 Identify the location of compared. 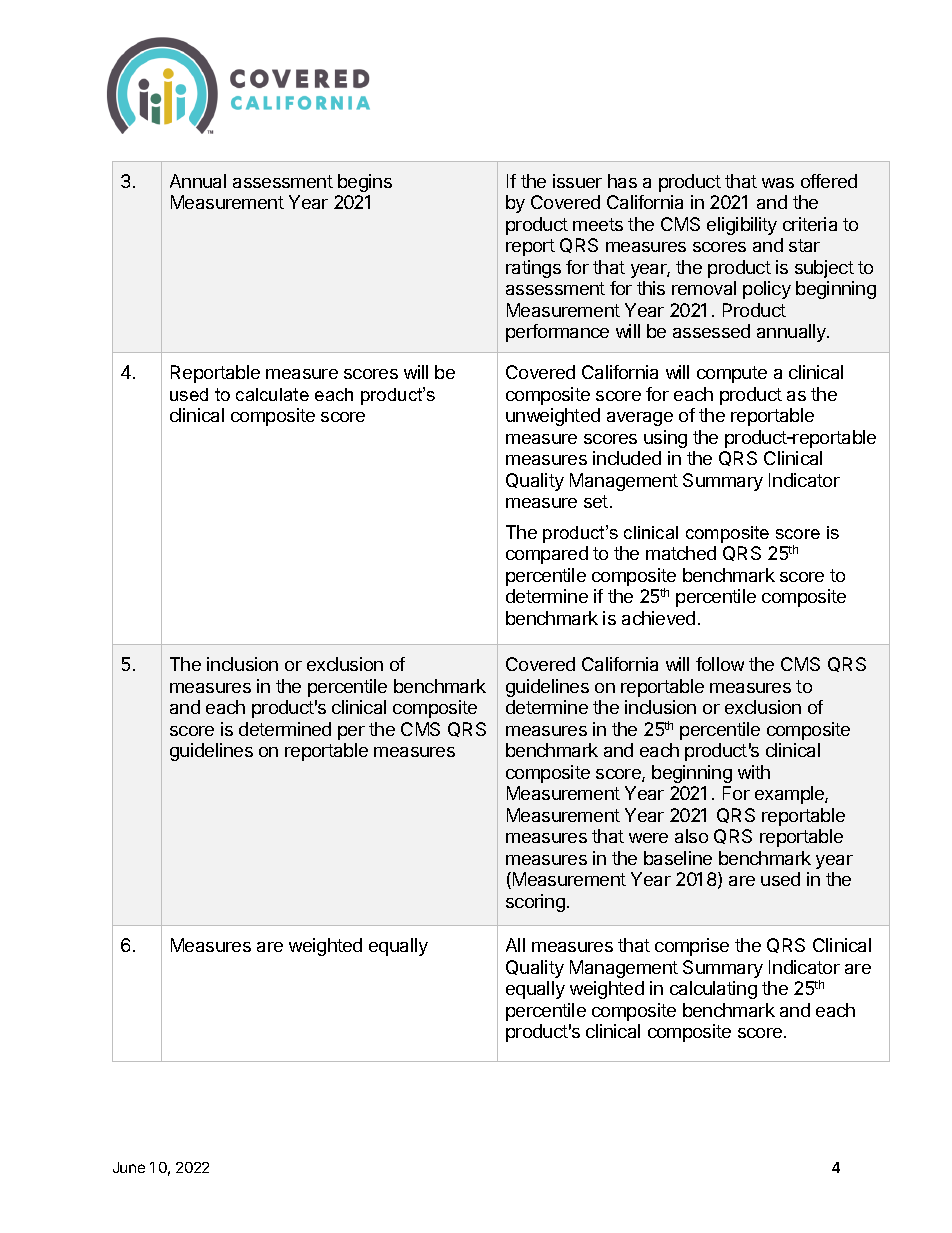
(547, 555).
